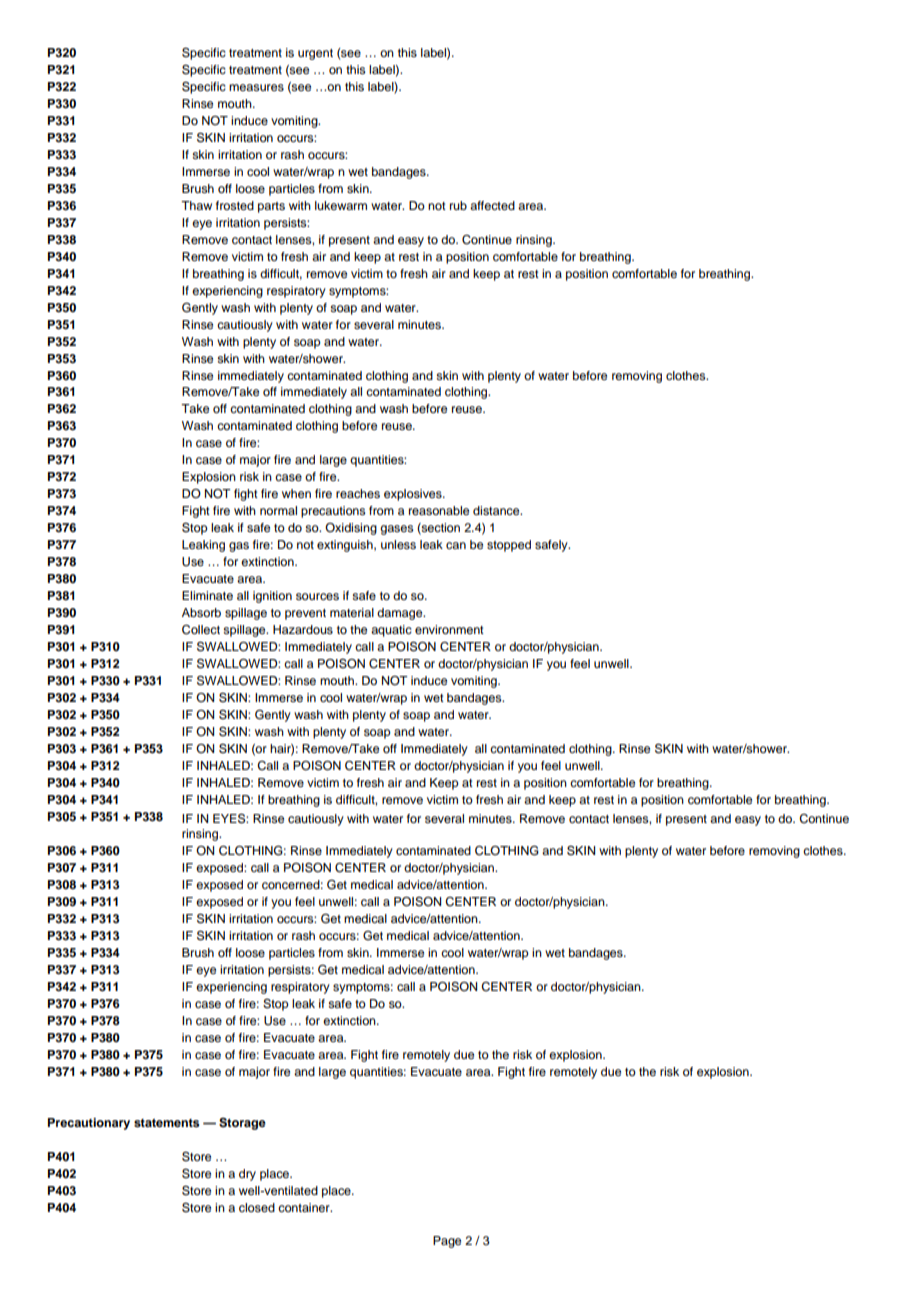 The width and height of the image is (924, 1308). I want to click on rub, so click(458, 205).
